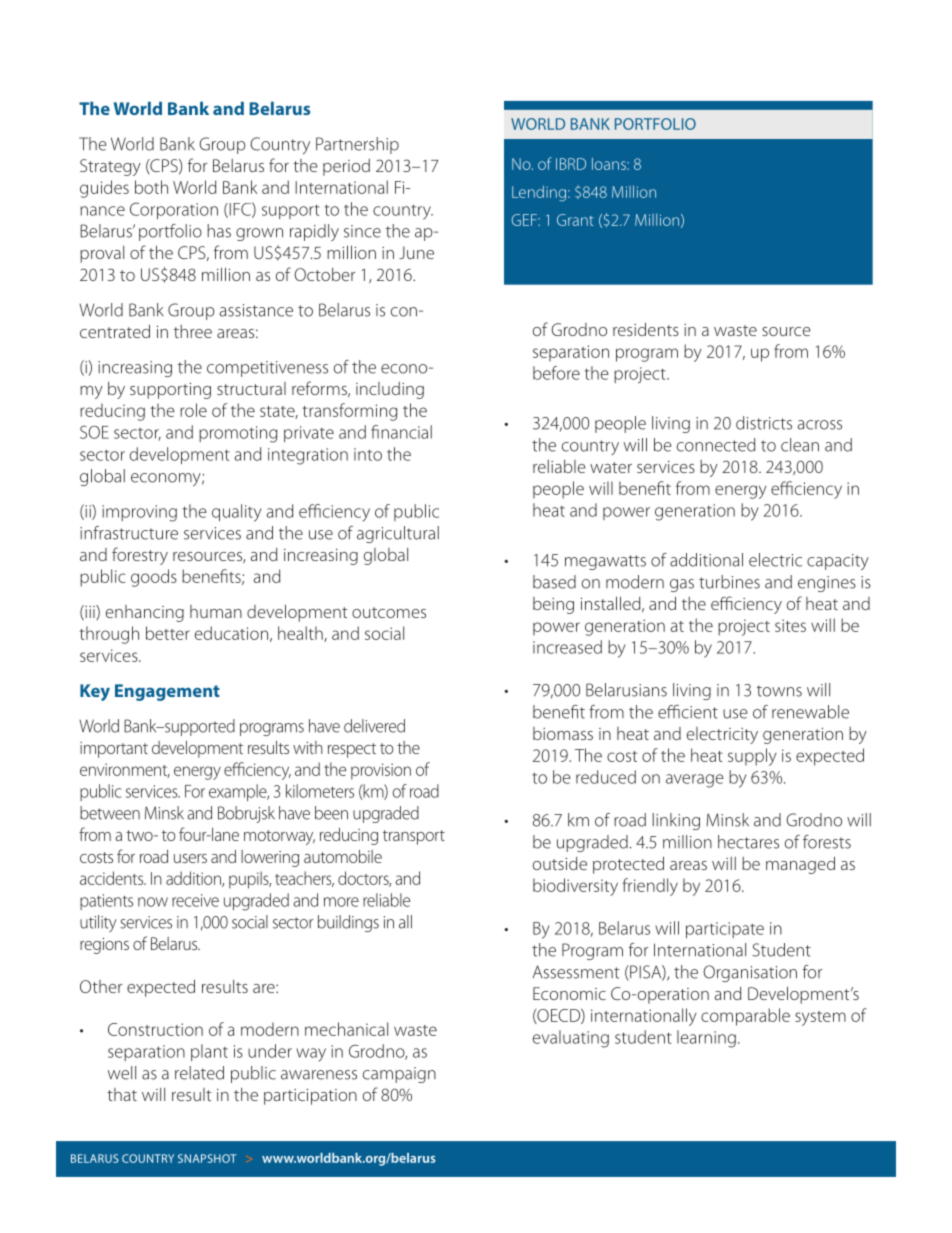 The image size is (952, 1233). Describe the element at coordinates (390, 390) in the image. I see `including` at that location.
